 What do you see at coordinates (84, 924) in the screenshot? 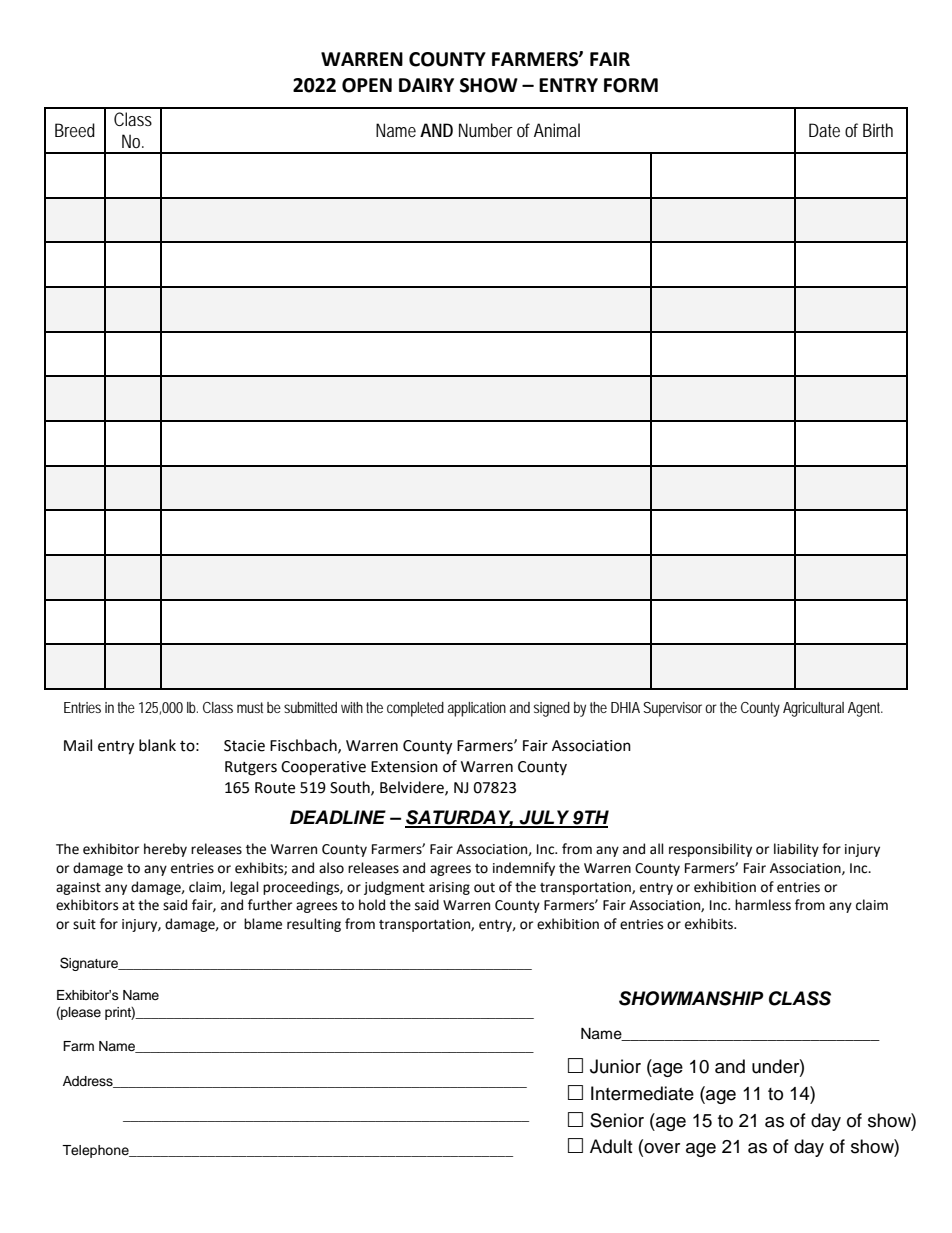
I see `suit` at bounding box center [84, 924].
